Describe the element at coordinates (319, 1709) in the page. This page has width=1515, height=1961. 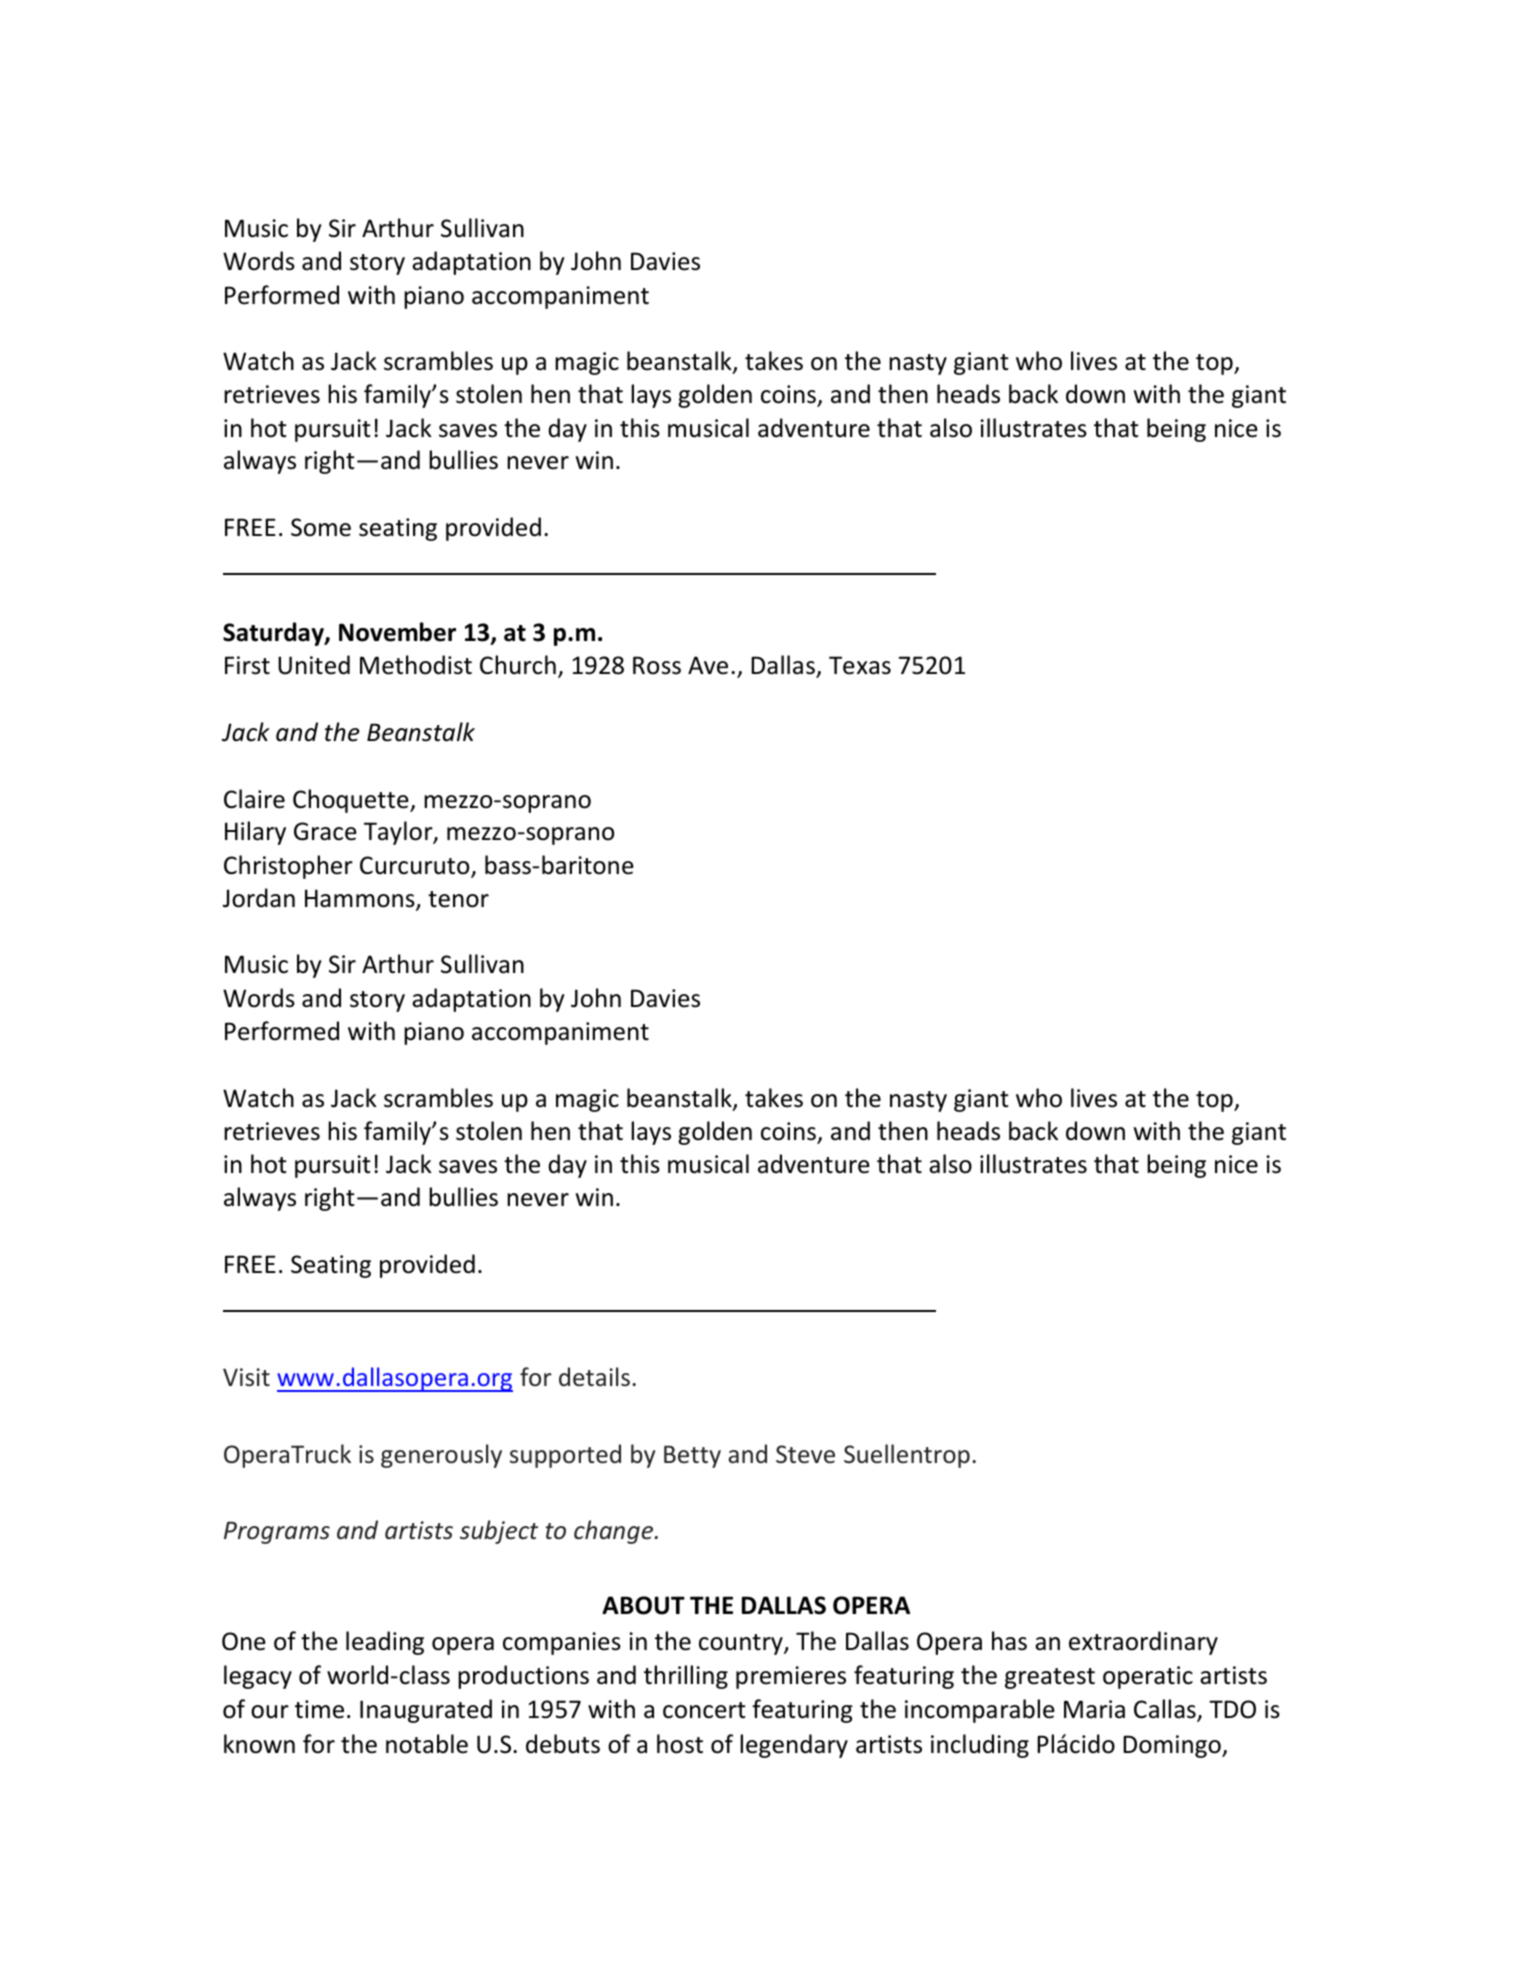
I see `time` at that location.
